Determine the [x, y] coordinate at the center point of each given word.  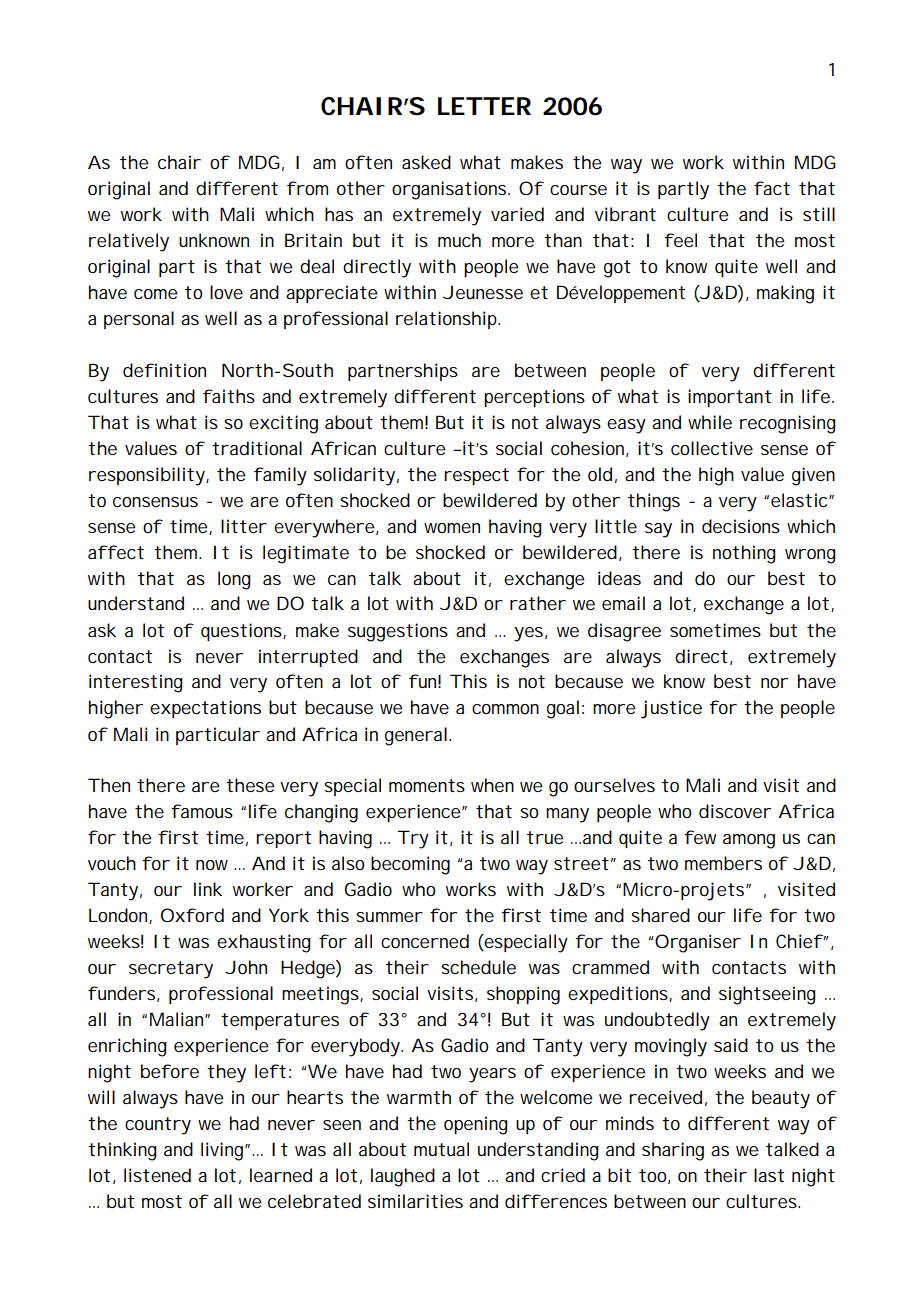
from [307, 188]
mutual [441, 1149]
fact [772, 188]
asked [426, 162]
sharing [673, 1151]
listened [157, 1175]
